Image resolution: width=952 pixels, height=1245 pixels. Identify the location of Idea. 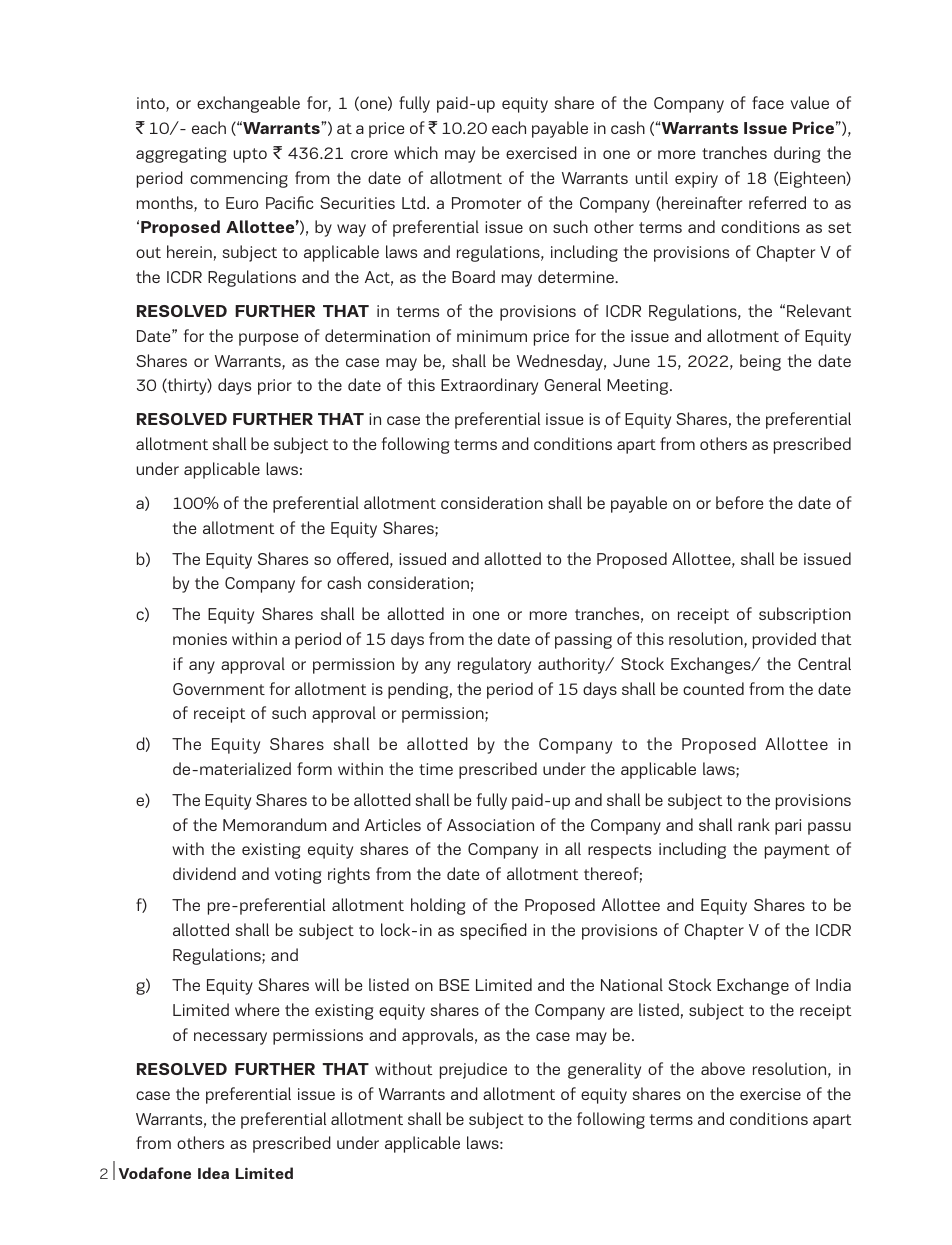
(213, 1173).
